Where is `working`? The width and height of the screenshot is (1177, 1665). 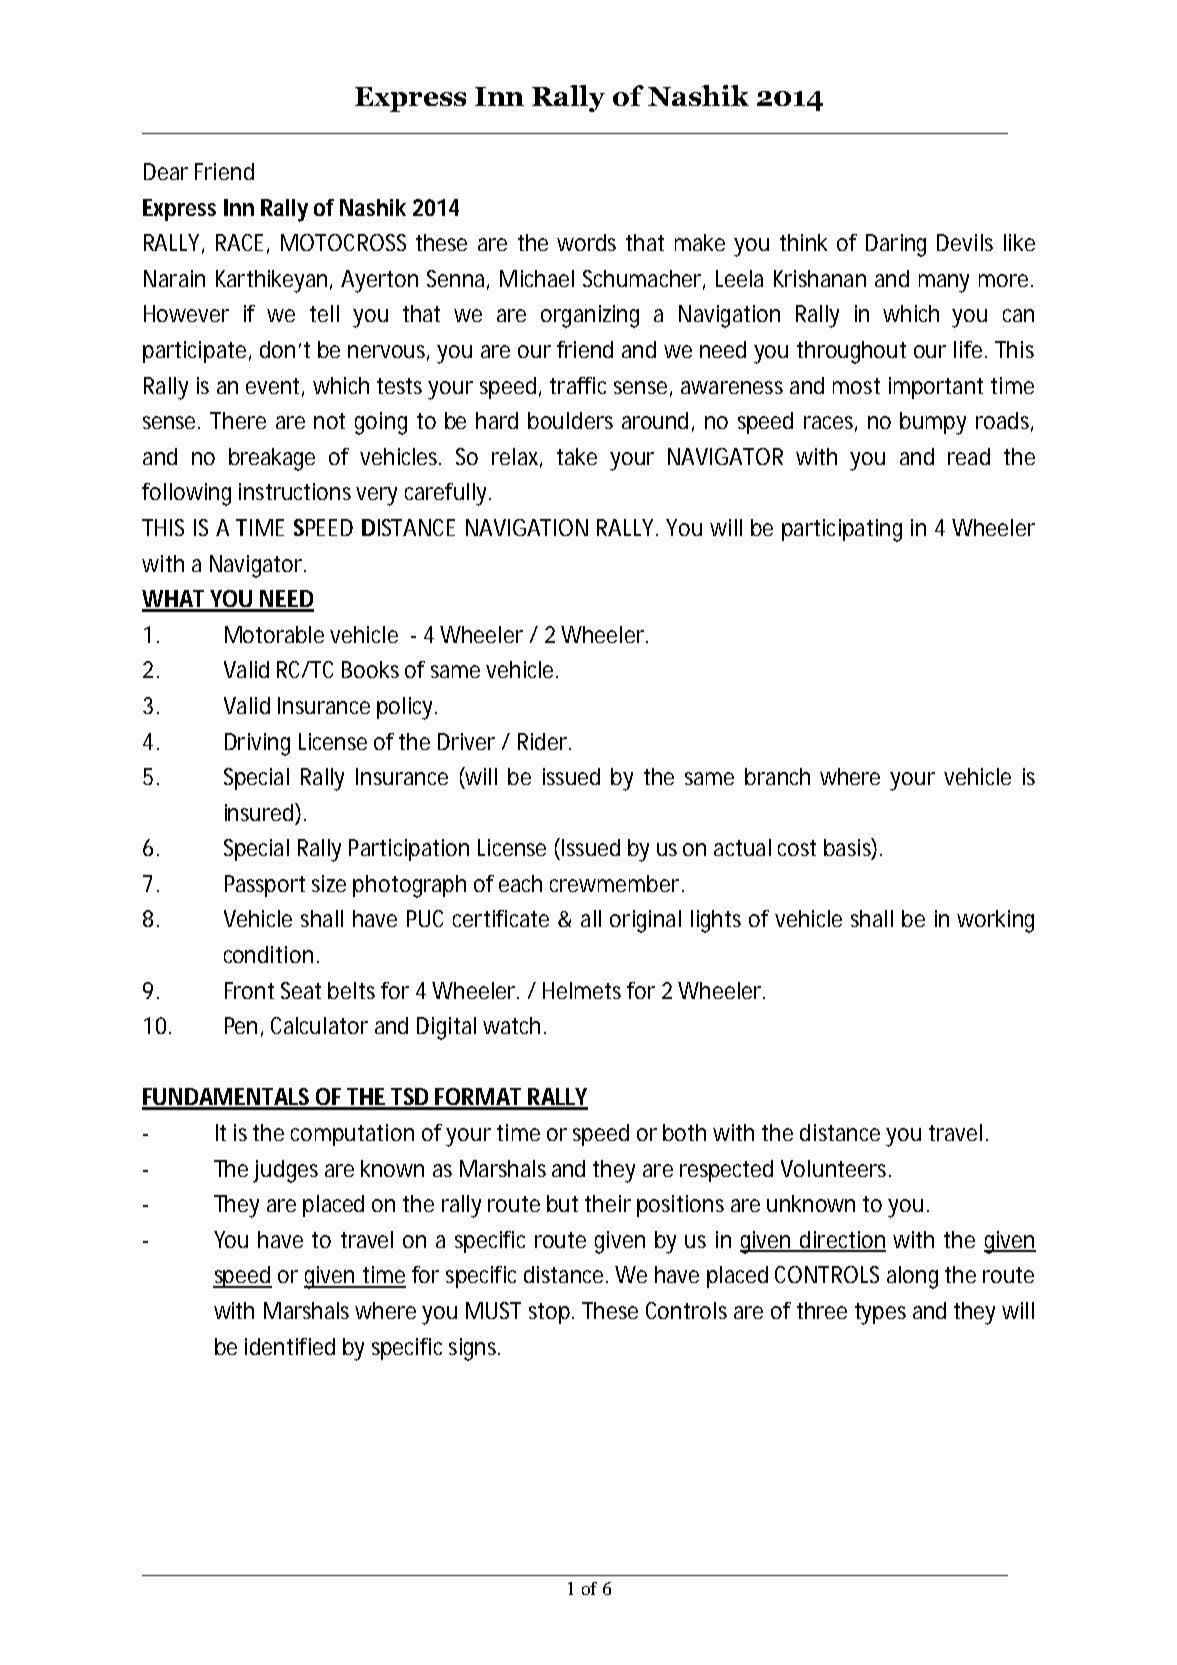
working is located at coordinates (995, 921).
